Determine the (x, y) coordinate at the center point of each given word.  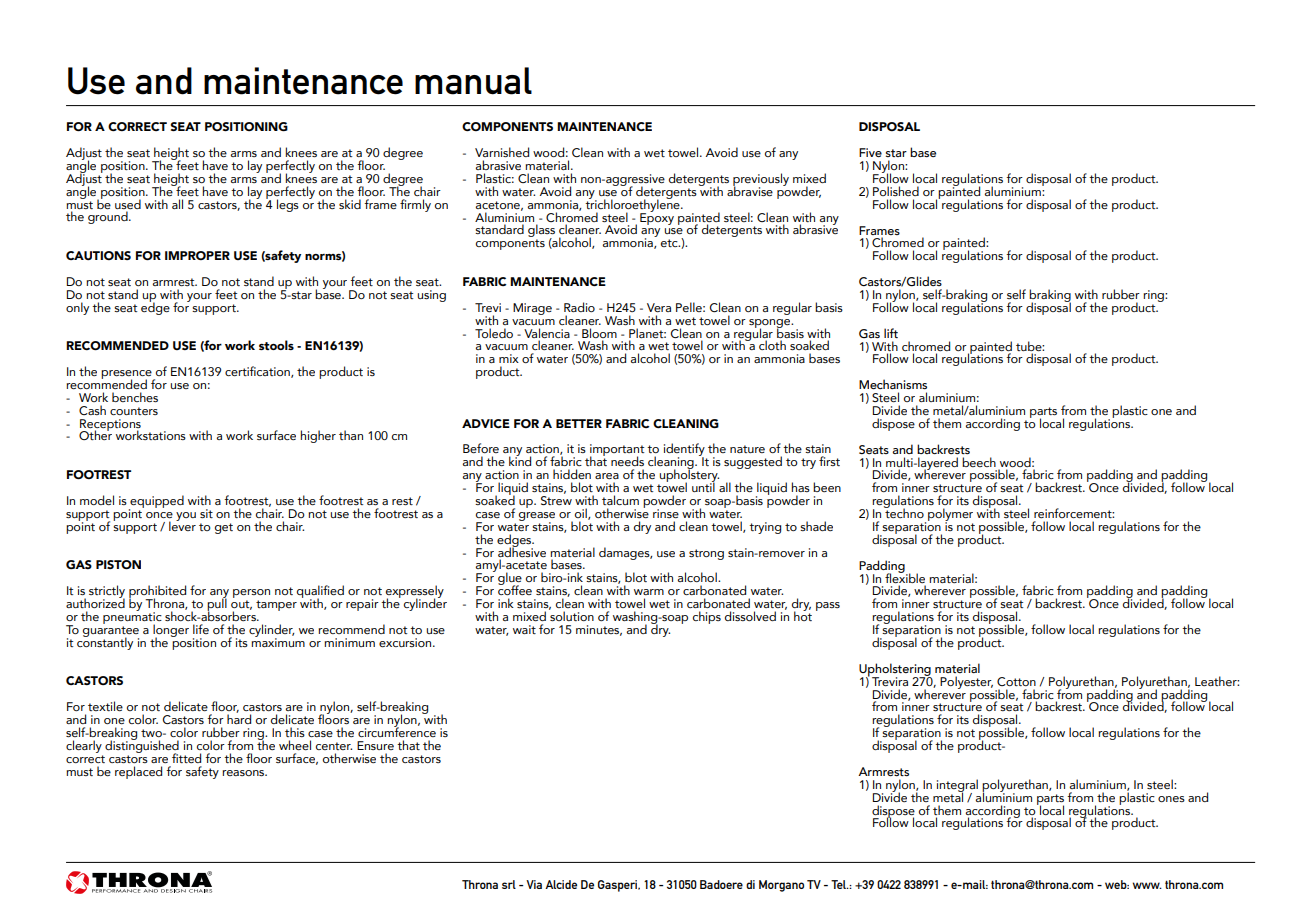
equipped (156, 502)
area (607, 476)
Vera (659, 307)
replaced (138, 772)
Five (870, 152)
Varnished (502, 152)
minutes (599, 630)
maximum (278, 641)
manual (473, 81)
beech (979, 462)
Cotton (1016, 681)
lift (891, 333)
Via (534, 884)
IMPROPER (197, 255)
